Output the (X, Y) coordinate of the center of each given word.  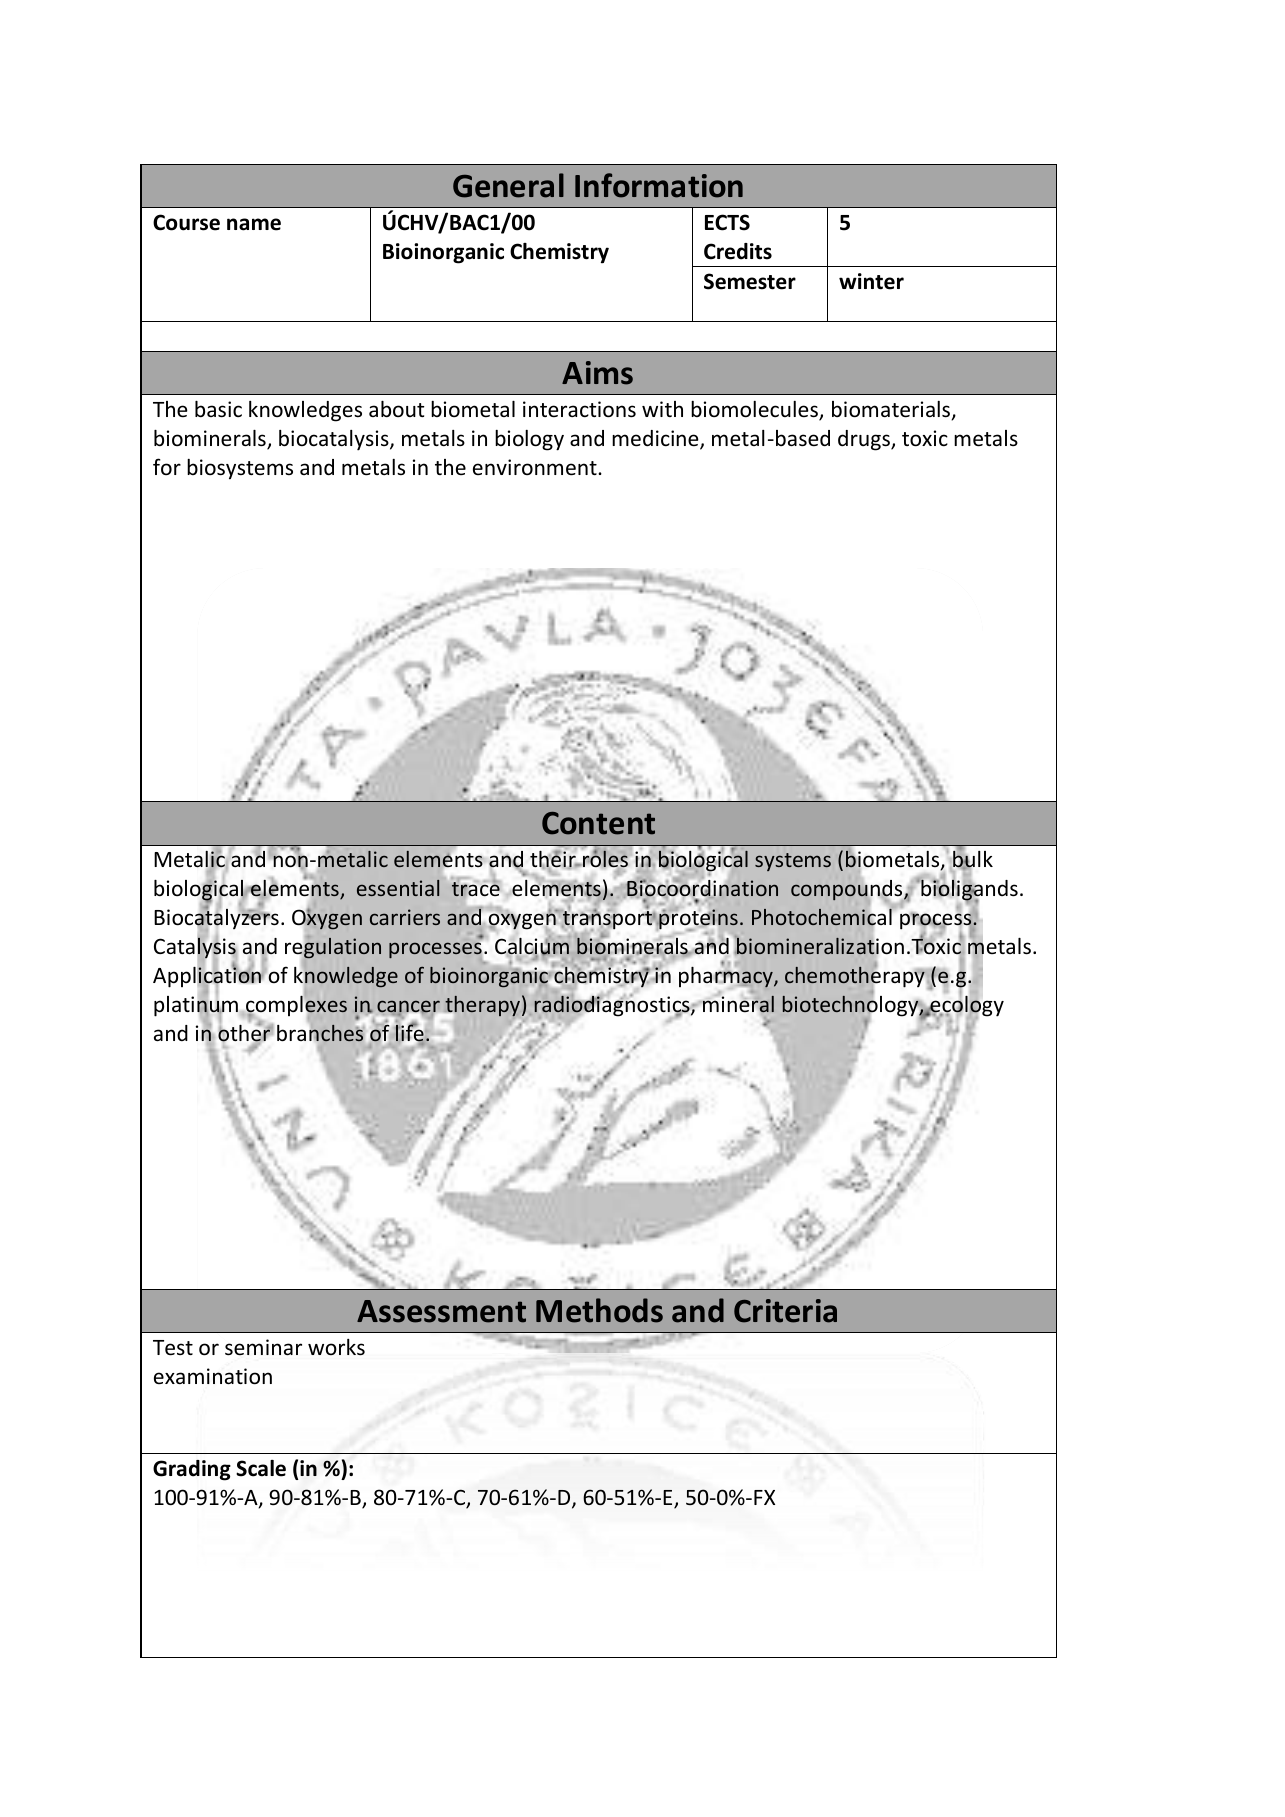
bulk (972, 859)
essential (398, 888)
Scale (261, 1468)
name (254, 224)
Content (598, 823)
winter (871, 281)
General (508, 185)
